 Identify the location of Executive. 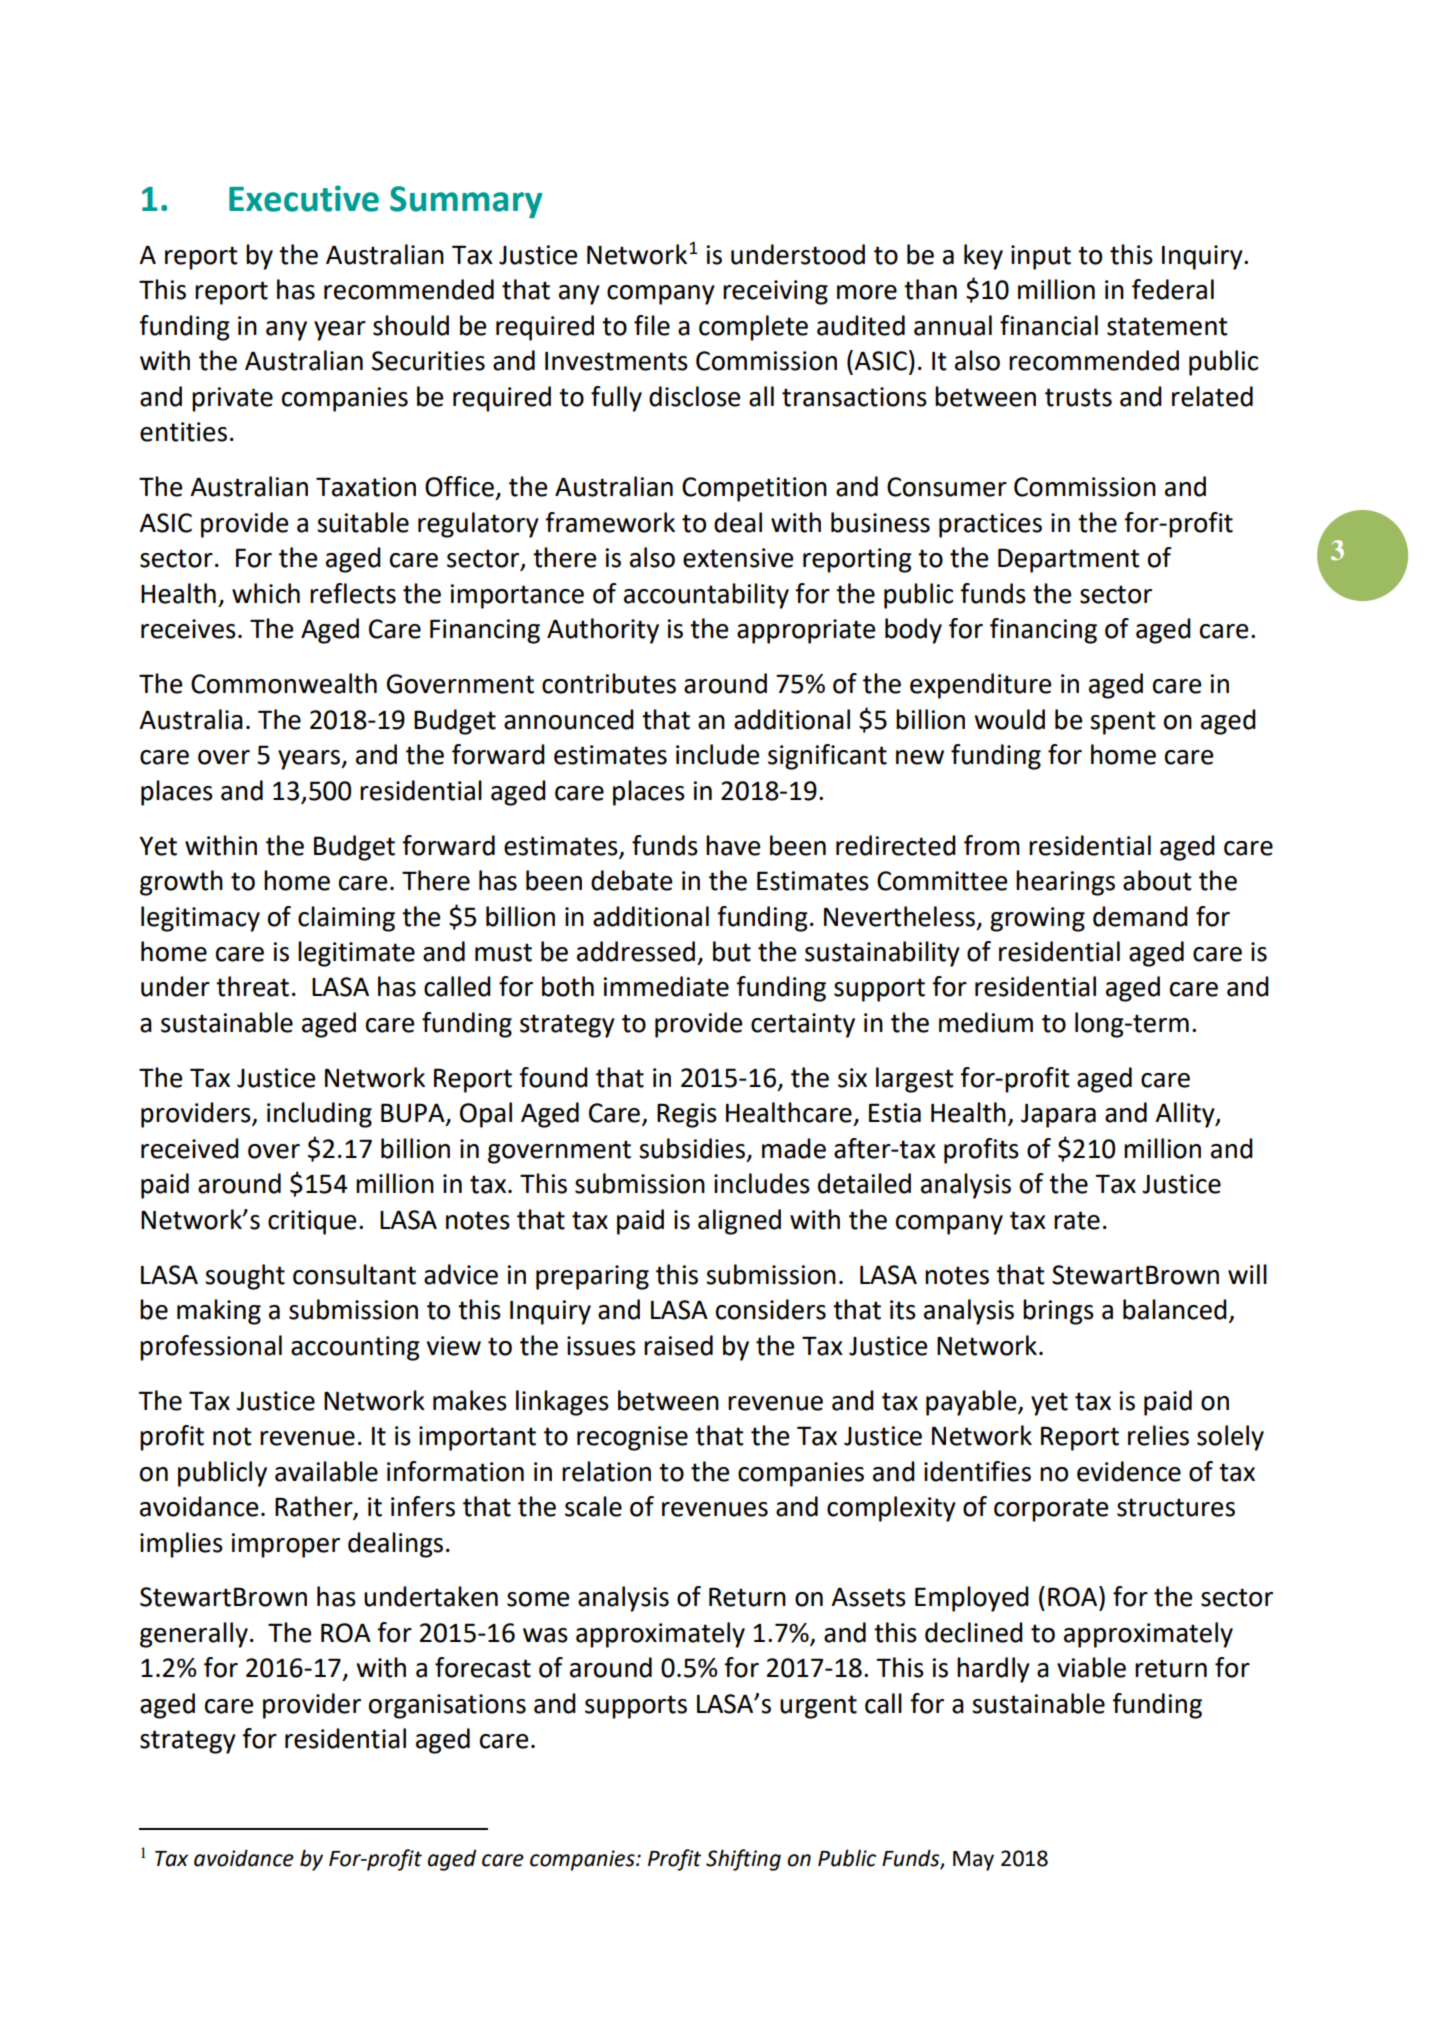
(304, 198).
